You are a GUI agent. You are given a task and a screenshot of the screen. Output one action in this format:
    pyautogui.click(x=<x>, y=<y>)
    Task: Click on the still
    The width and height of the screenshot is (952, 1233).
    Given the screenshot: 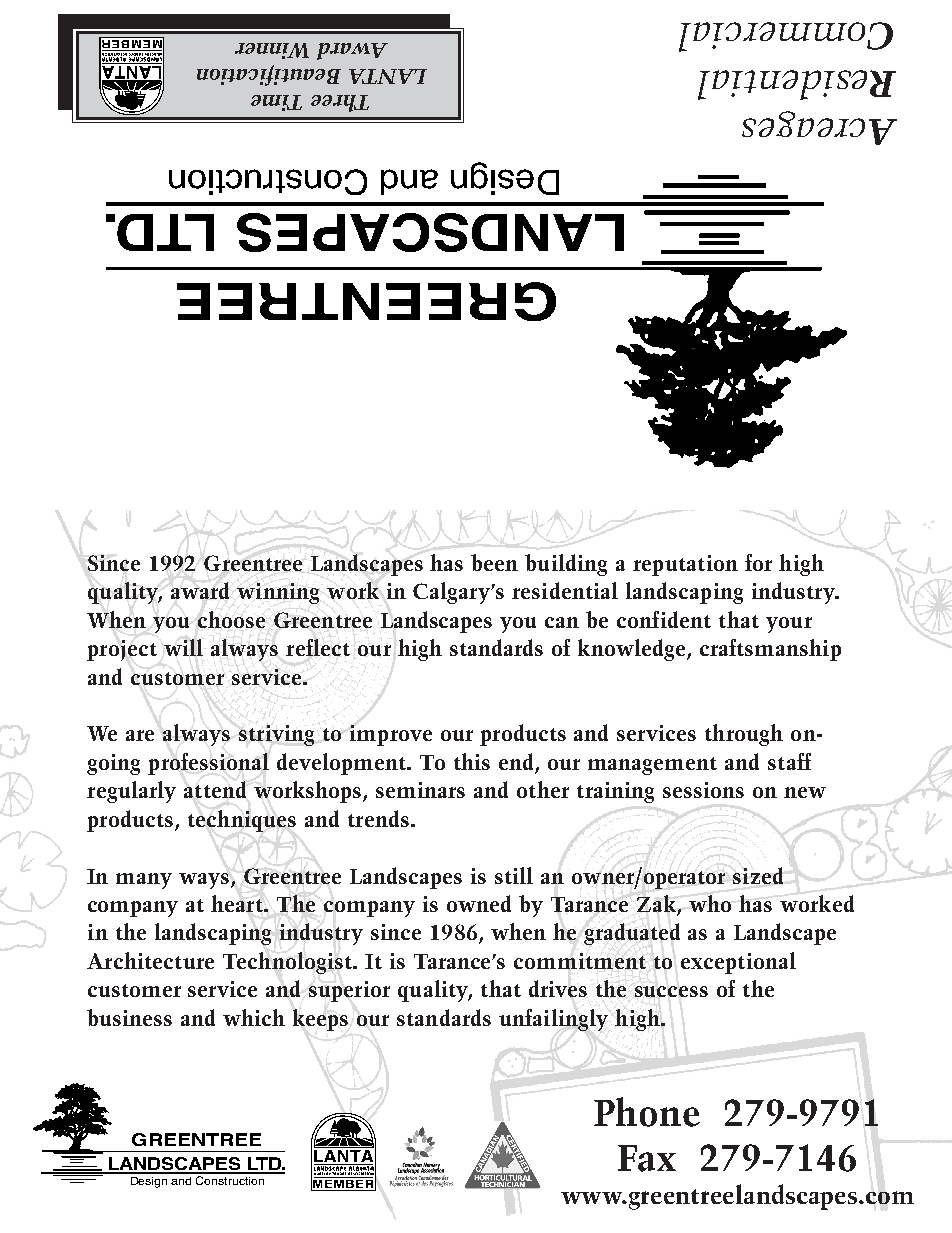 What is the action you would take?
    pyautogui.click(x=514, y=875)
